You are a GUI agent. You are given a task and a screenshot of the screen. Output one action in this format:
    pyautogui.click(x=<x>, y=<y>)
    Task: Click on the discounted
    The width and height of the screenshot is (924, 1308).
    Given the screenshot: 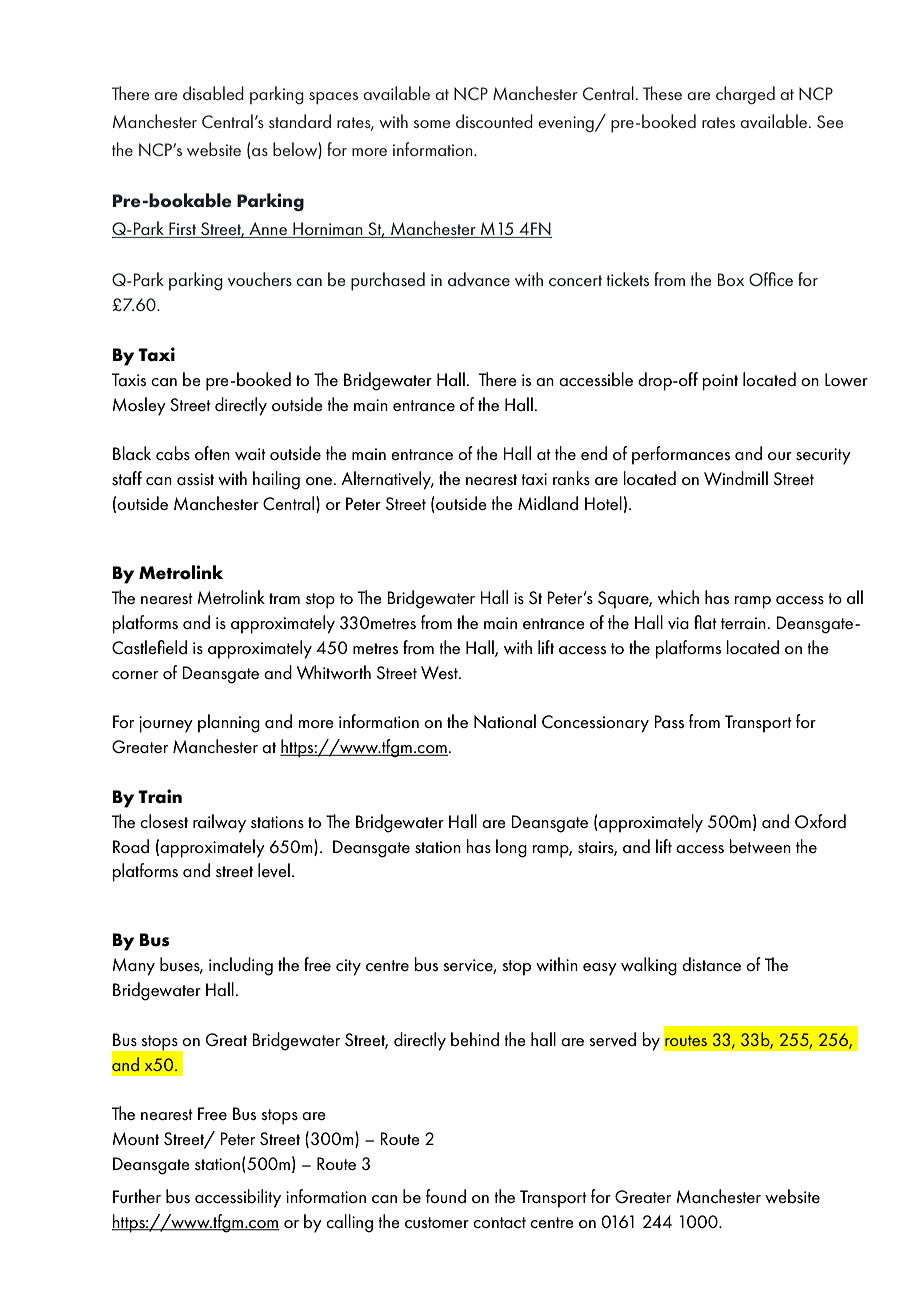 What is the action you would take?
    pyautogui.click(x=494, y=121)
